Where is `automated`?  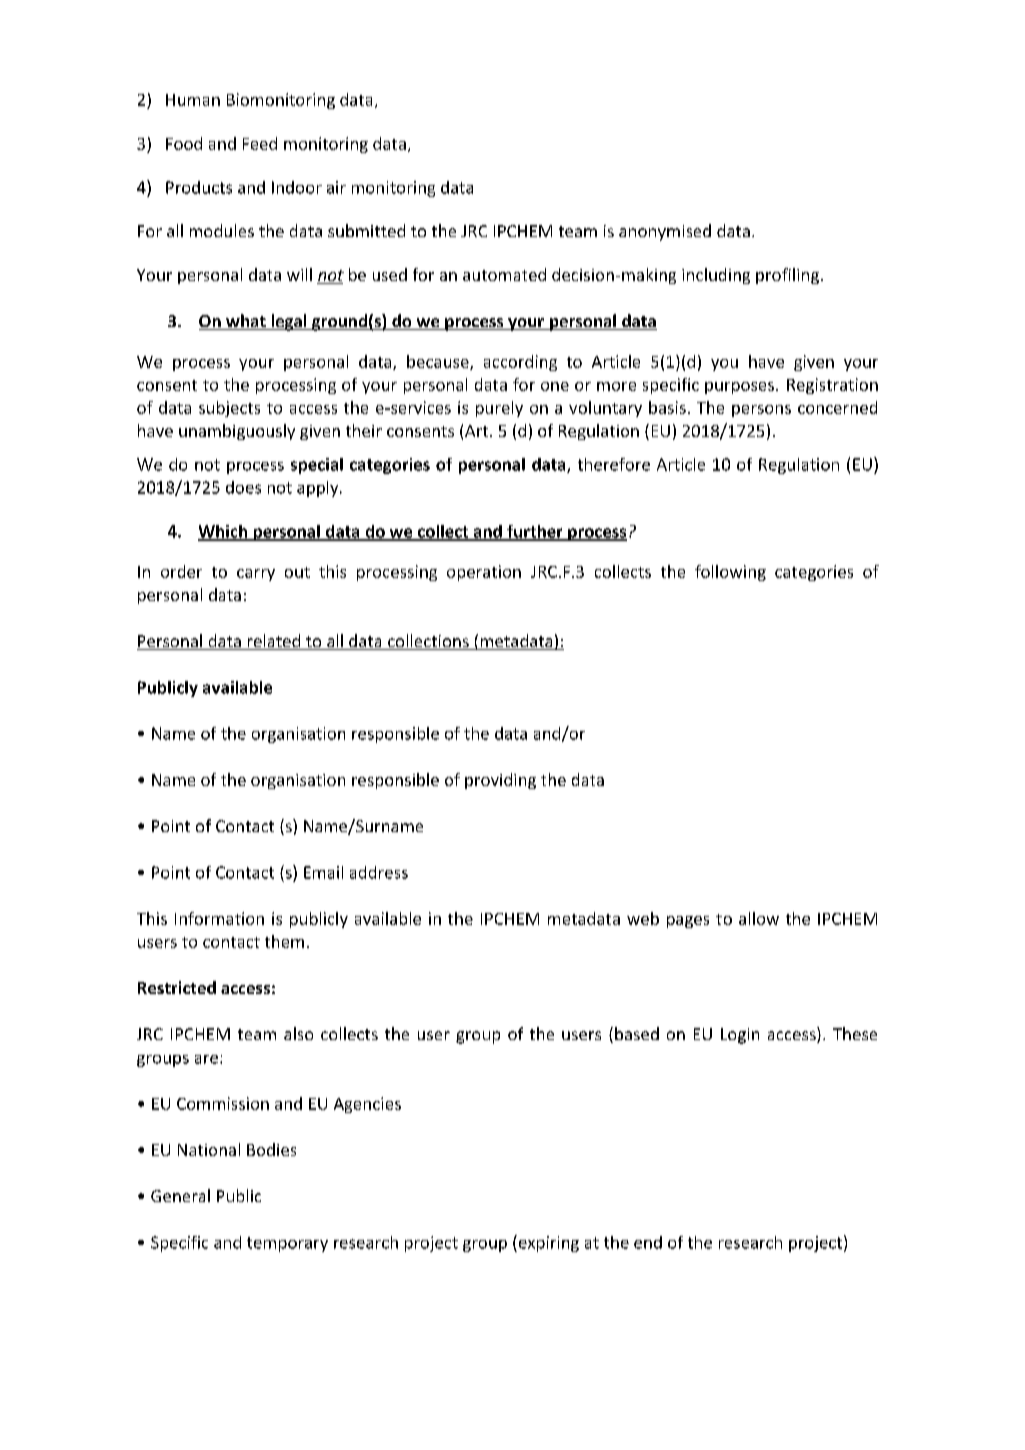
automated is located at coordinates (504, 274).
